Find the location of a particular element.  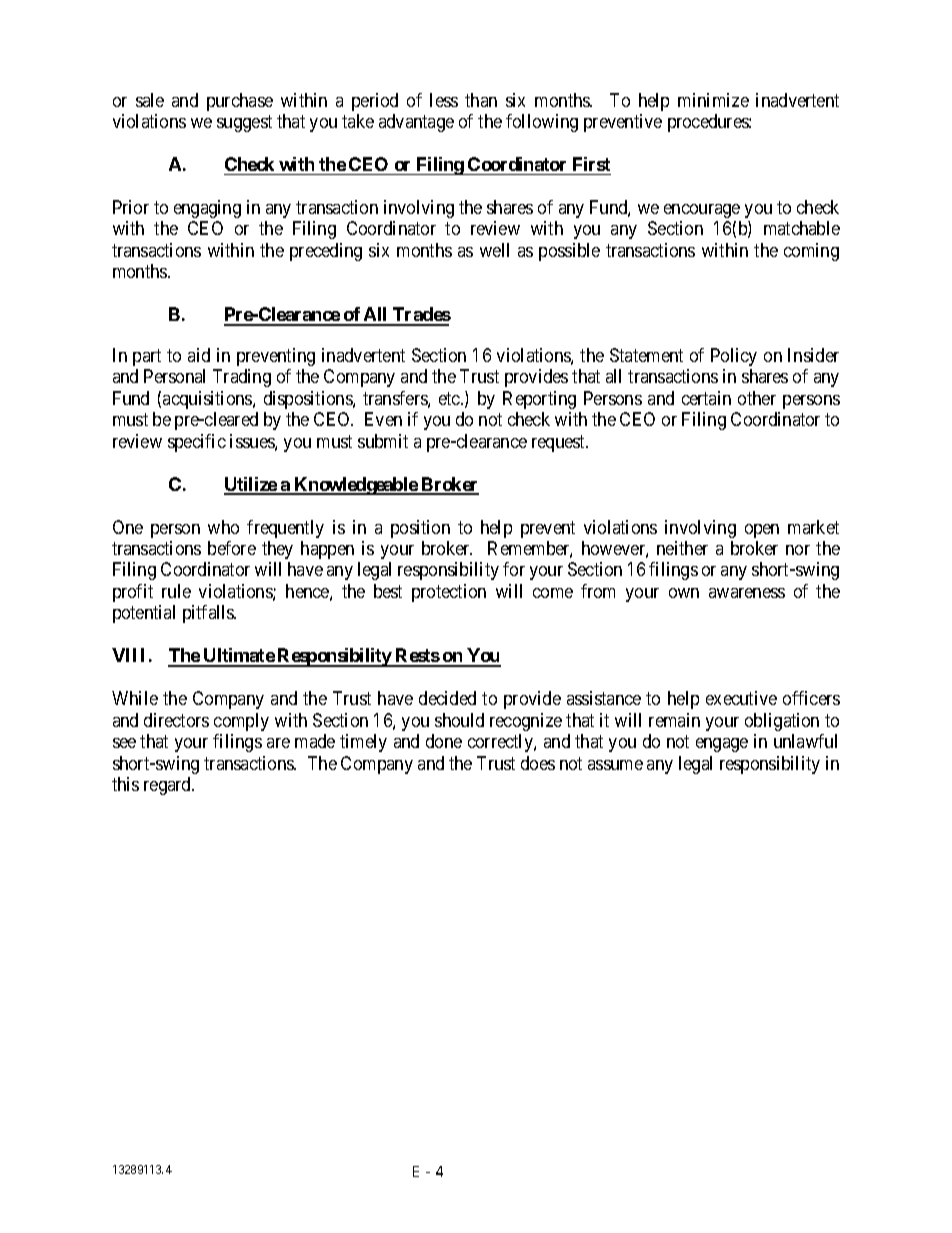

submit is located at coordinates (383, 441).
